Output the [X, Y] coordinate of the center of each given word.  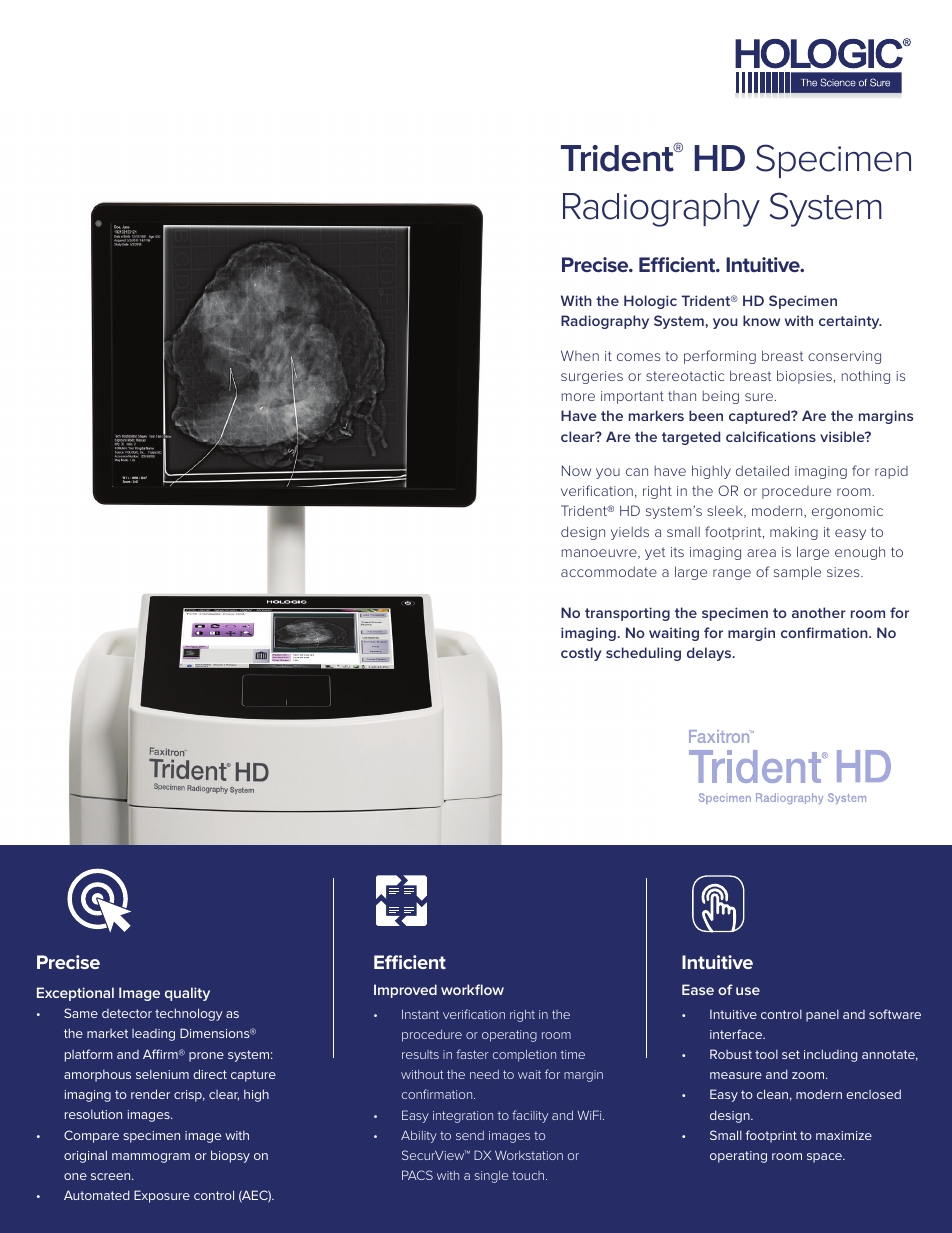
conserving [844, 357]
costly [581, 654]
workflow [472, 989]
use [748, 991]
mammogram [151, 1158]
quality [187, 994]
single [491, 1177]
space [825, 1158]
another [819, 612]
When [580, 355]
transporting [627, 614]
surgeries [592, 377]
